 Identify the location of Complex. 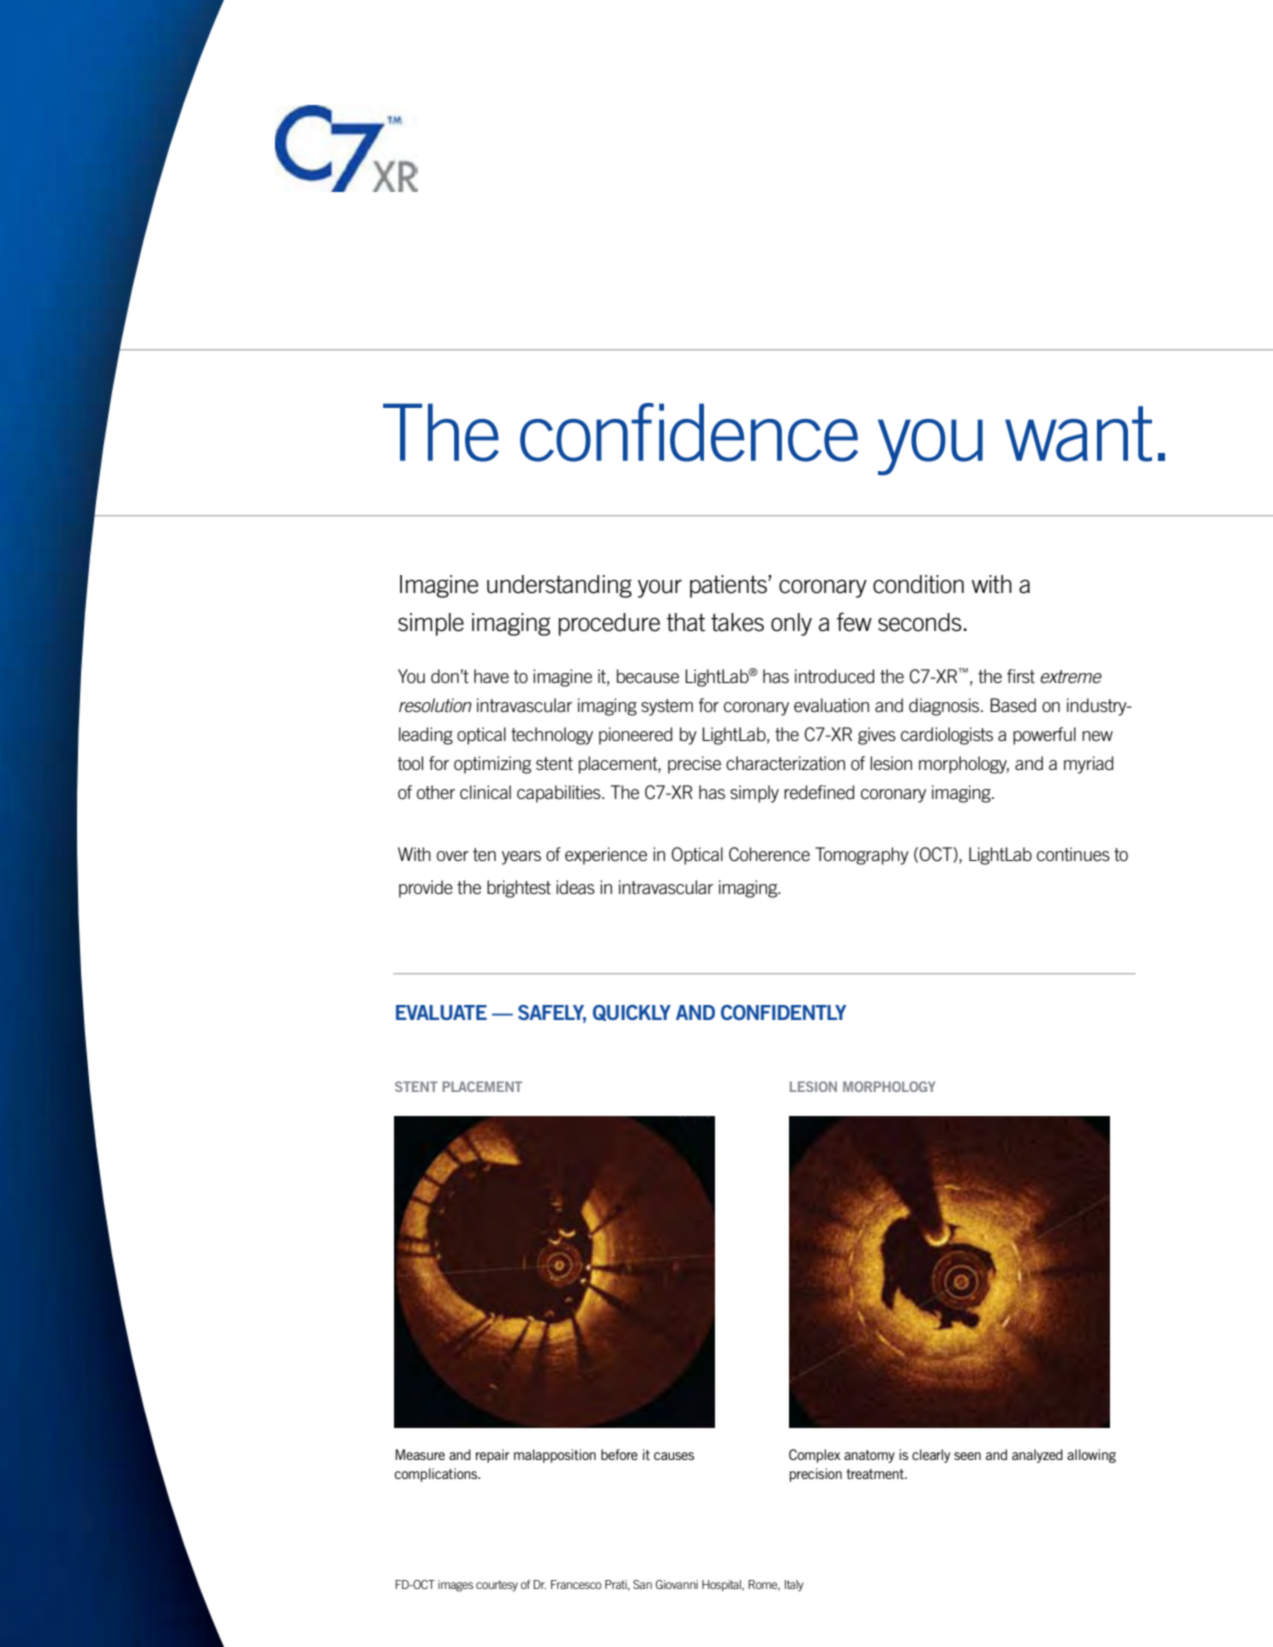
(814, 1456).
